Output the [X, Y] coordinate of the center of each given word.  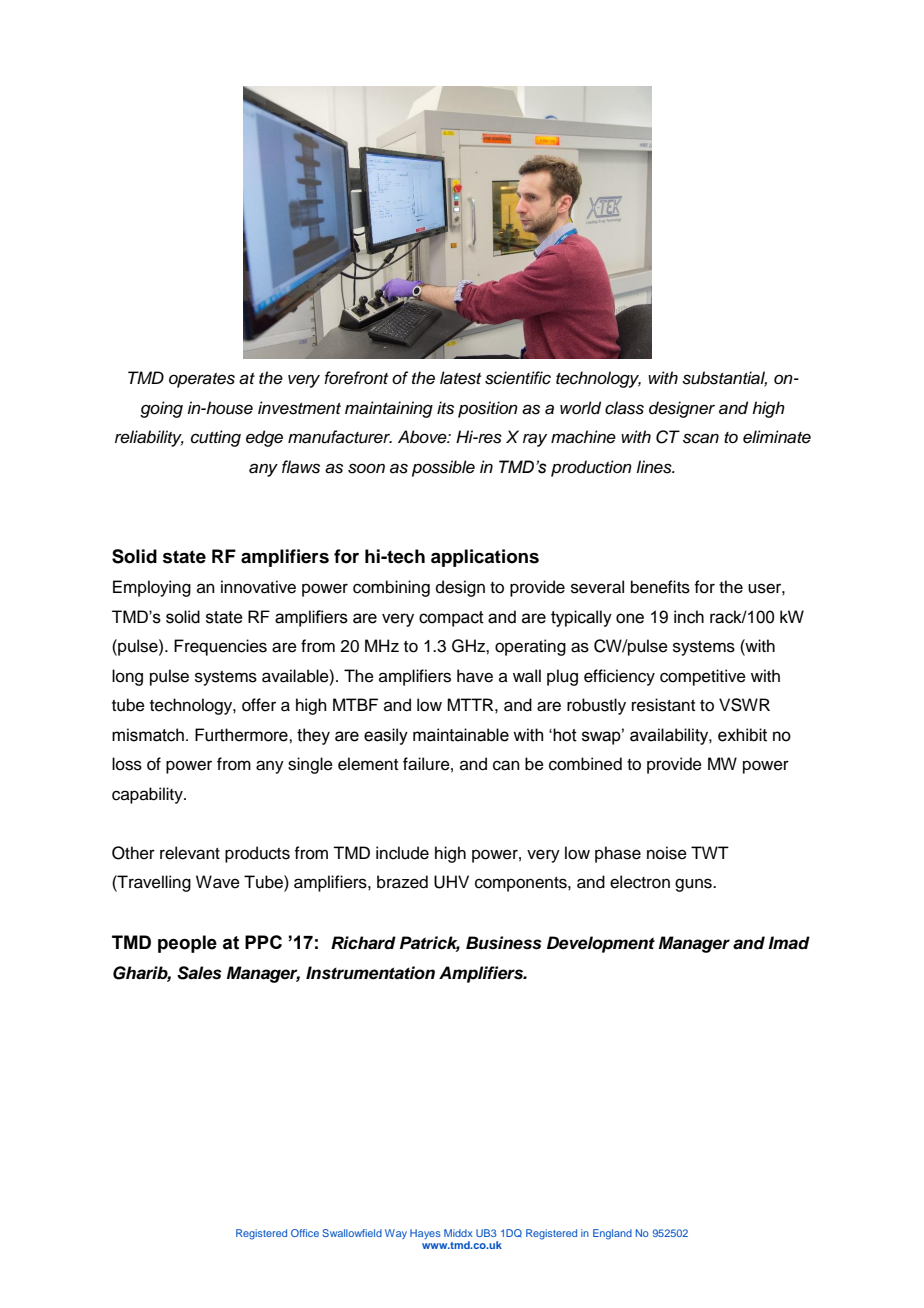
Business [504, 943]
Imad [789, 943]
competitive [703, 677]
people [187, 944]
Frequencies [220, 647]
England [612, 1234]
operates [202, 380]
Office [305, 1233]
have [475, 676]
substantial [724, 379]
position [488, 409]
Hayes [425, 1234]
